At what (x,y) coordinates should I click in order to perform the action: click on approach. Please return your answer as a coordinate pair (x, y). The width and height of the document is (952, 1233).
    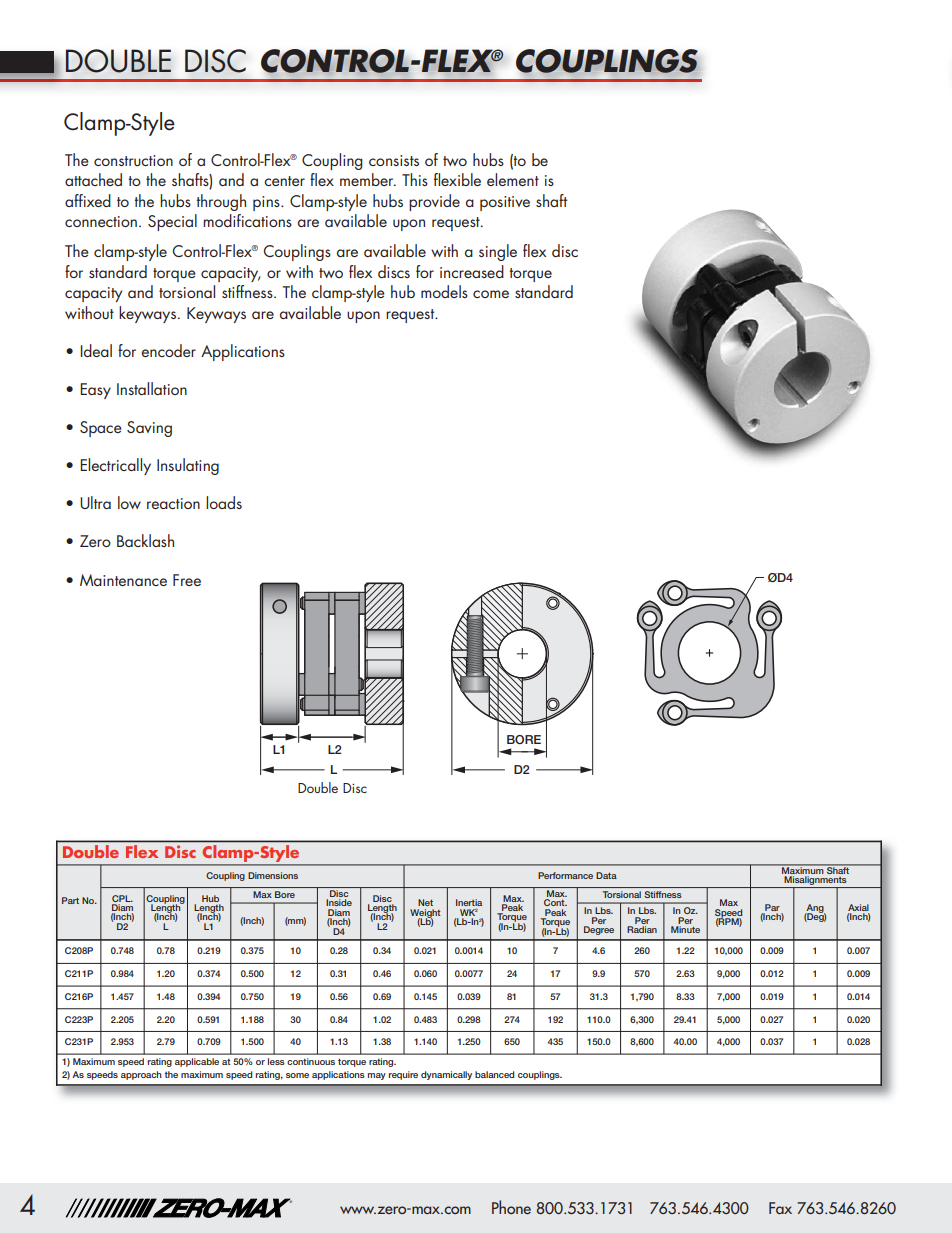
    Looking at the image, I should click on (141, 1075).
